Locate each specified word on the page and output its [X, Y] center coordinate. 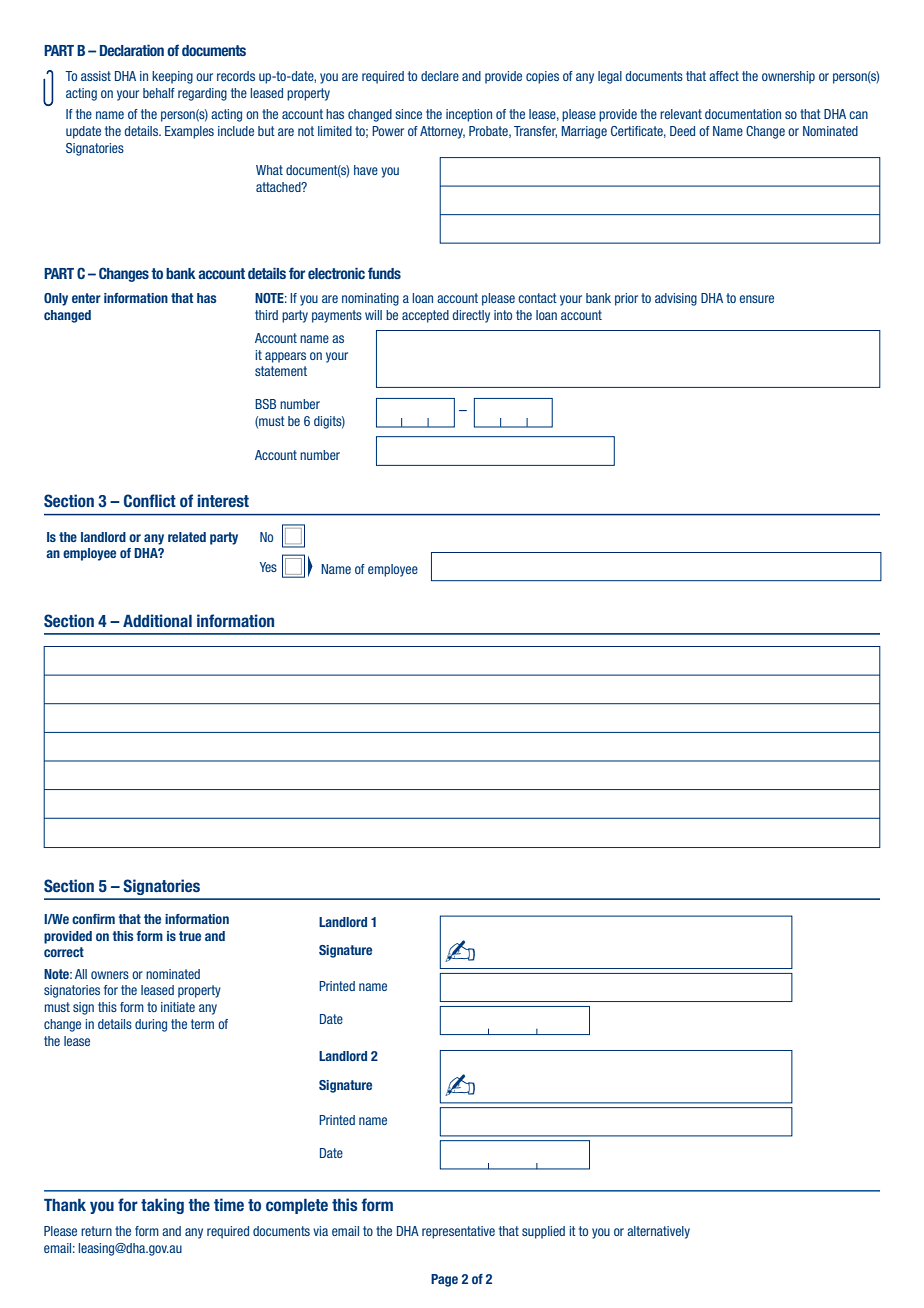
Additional [157, 620]
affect [724, 76]
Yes [268, 567]
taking [162, 1206]
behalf [159, 93]
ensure [757, 299]
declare [440, 76]
